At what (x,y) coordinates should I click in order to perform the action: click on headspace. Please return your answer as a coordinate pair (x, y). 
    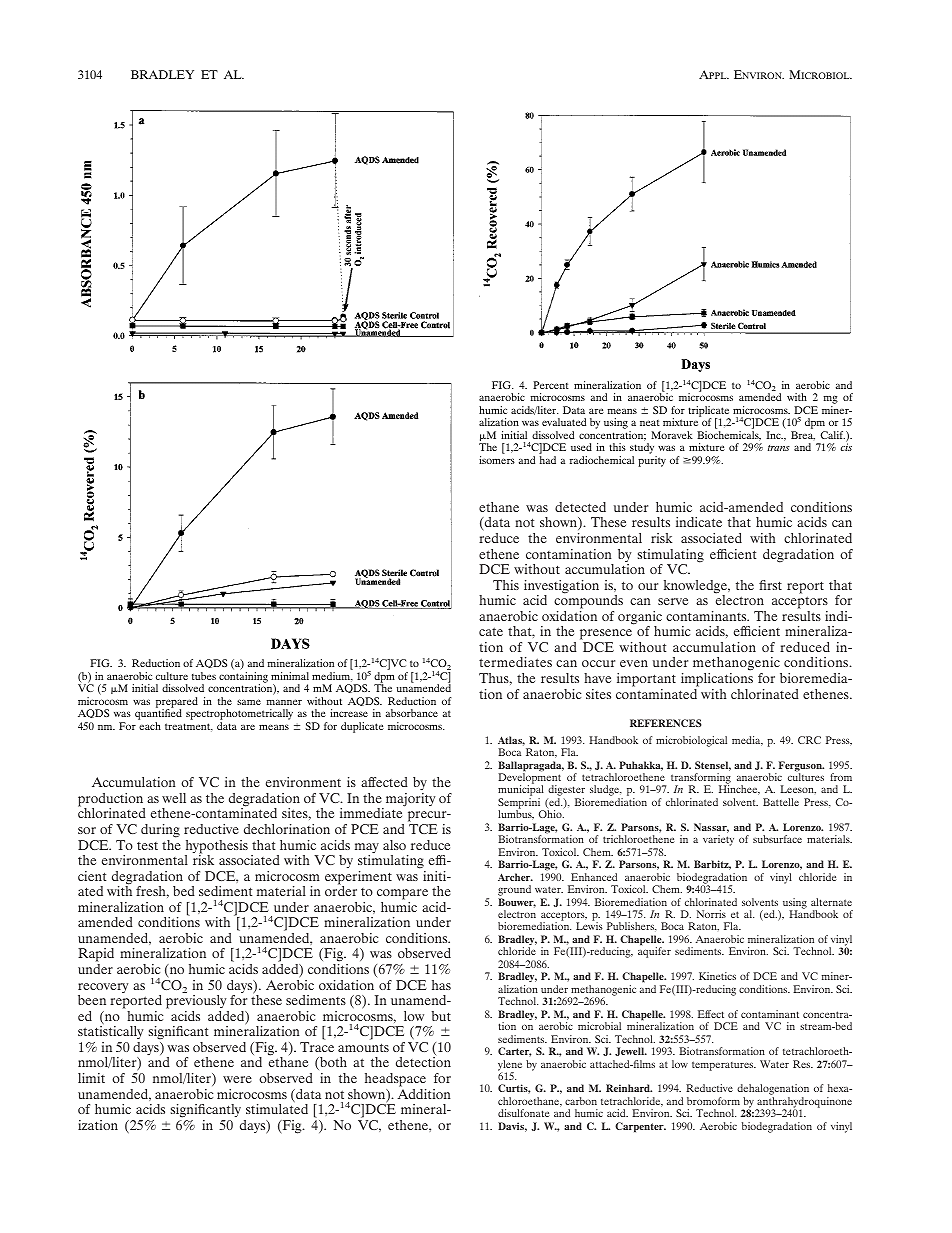
    Looking at the image, I should click on (395, 1080).
